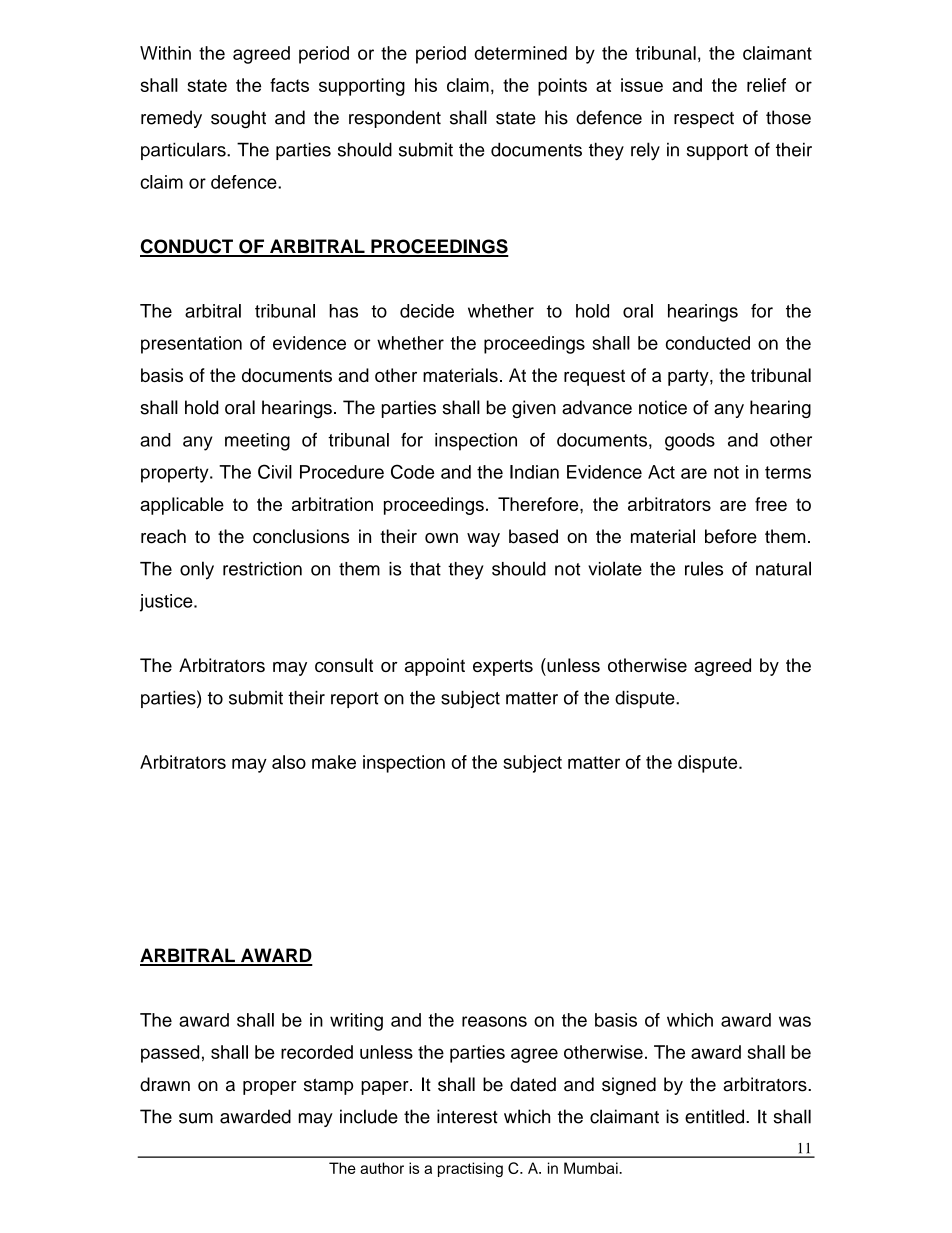 The height and width of the document is (1233, 952). I want to click on experts, so click(503, 667).
